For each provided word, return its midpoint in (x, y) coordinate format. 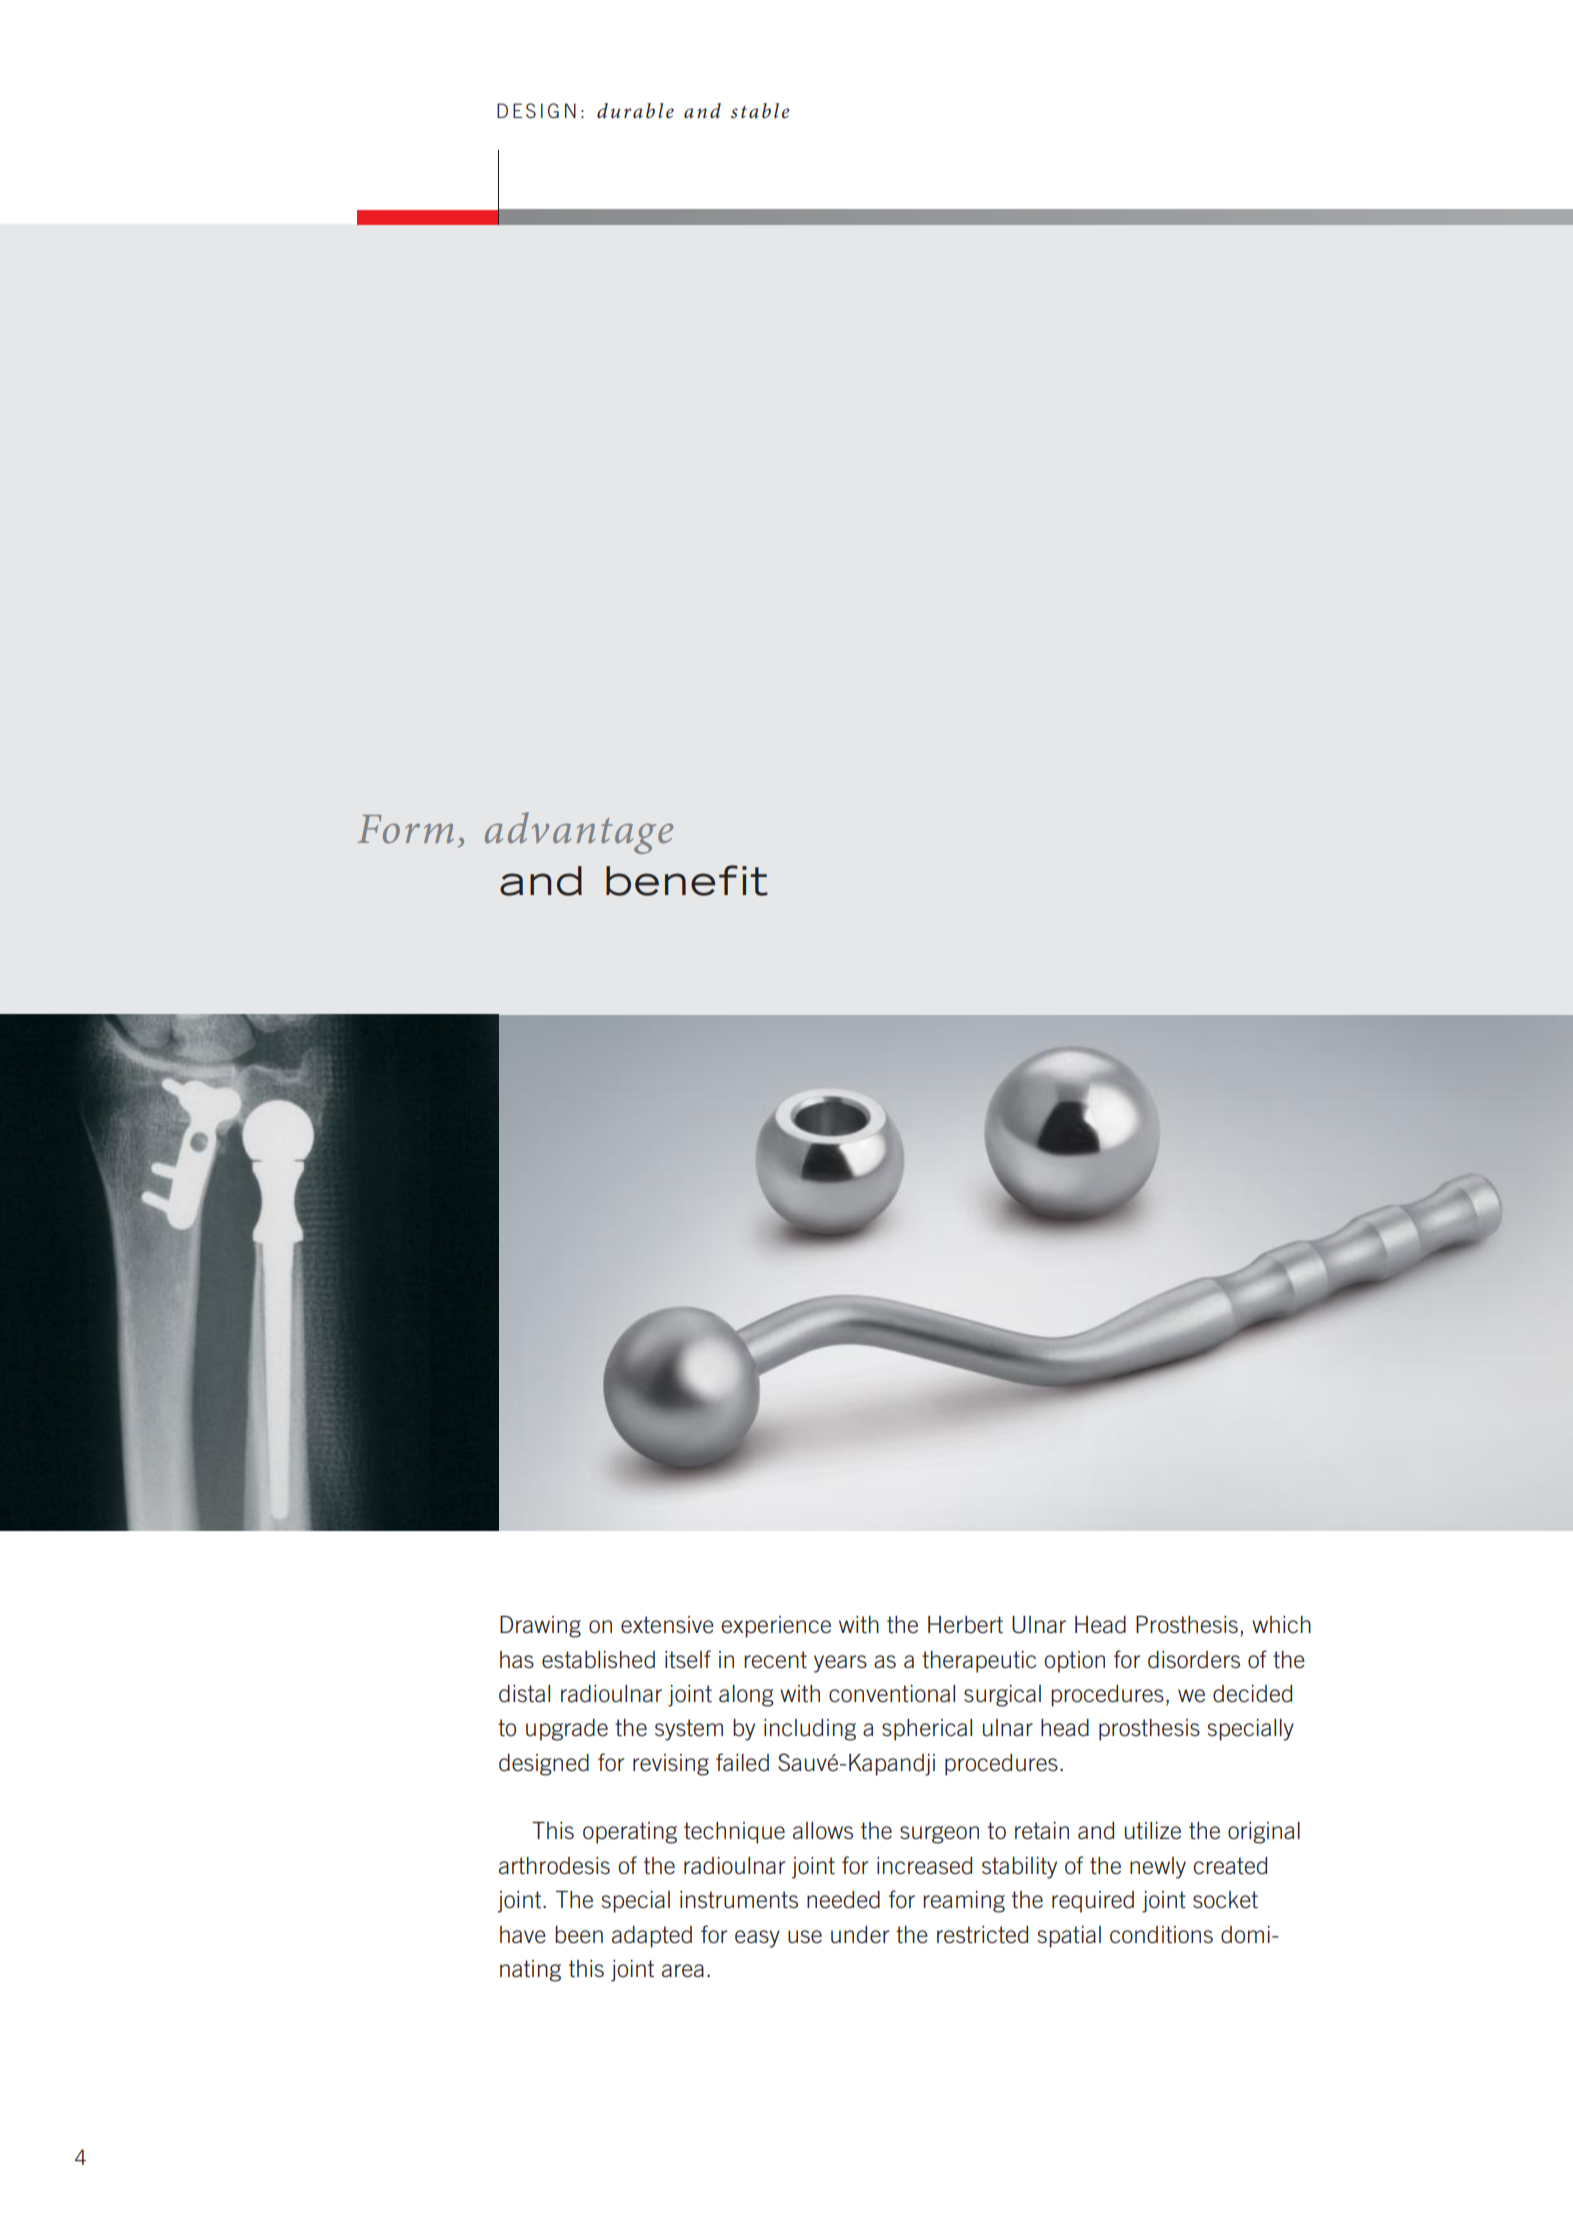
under (860, 1935)
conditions (1161, 1935)
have (523, 1935)
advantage (579, 833)
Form (406, 829)
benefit (687, 880)
